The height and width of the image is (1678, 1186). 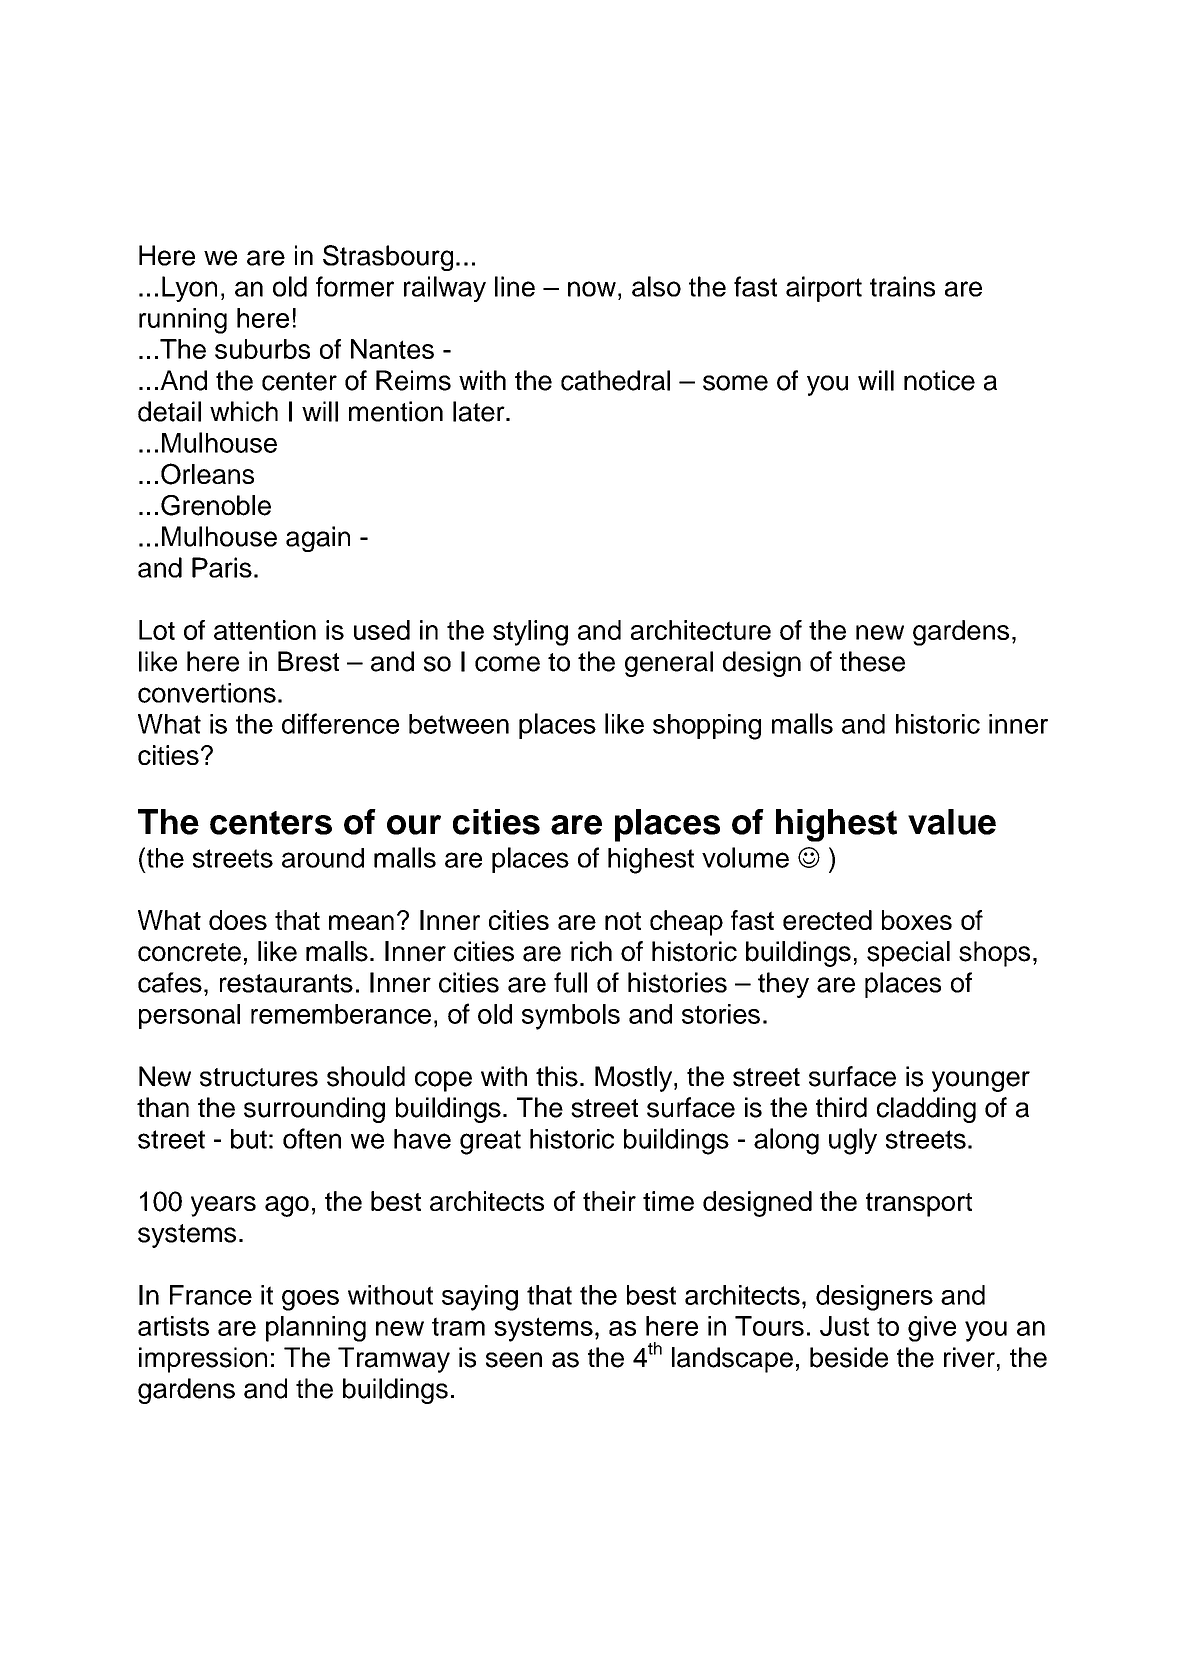 What do you see at coordinates (932, 1329) in the image?
I see `give` at bounding box center [932, 1329].
